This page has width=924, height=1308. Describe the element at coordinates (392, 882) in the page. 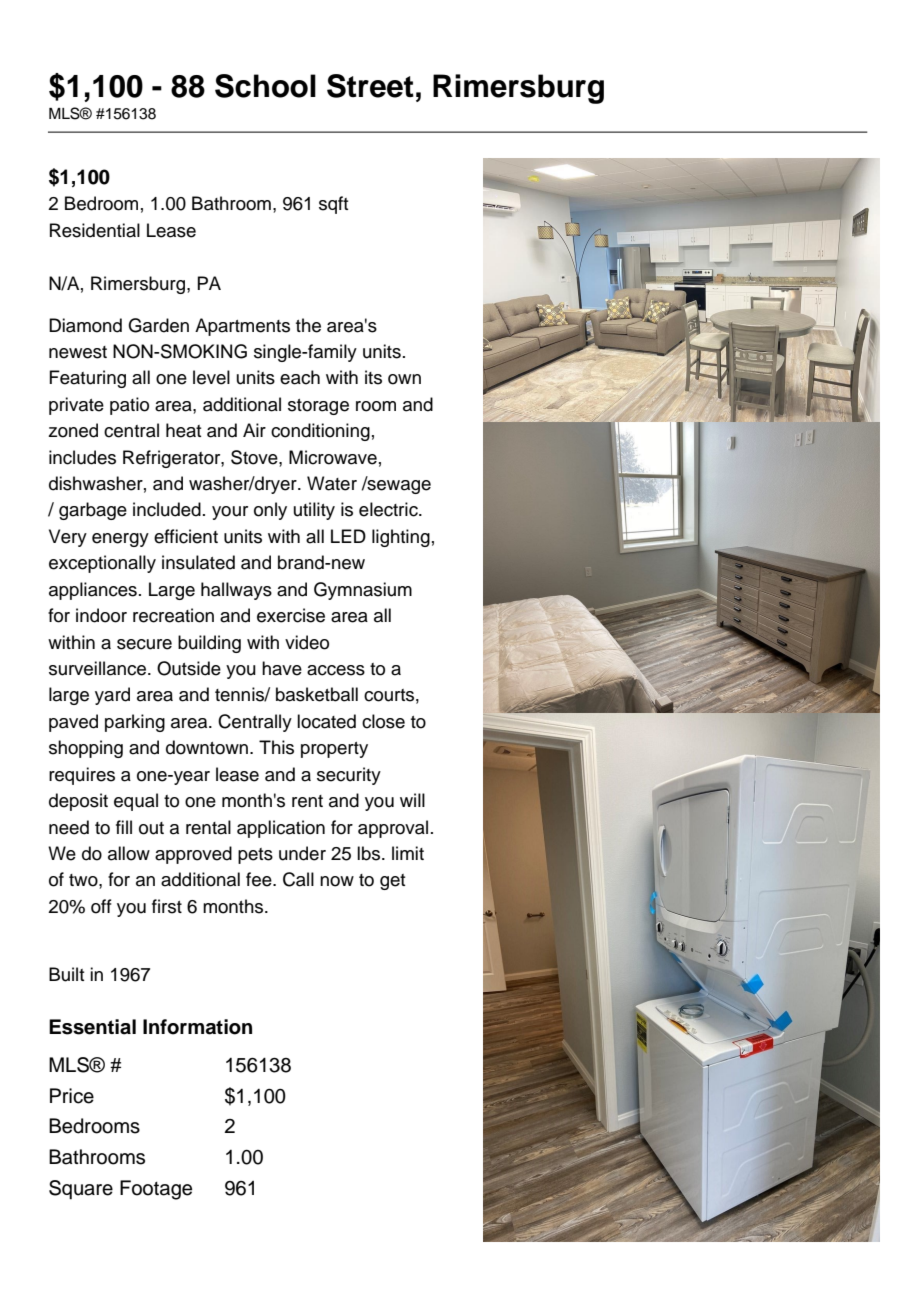

I see `get` at that location.
